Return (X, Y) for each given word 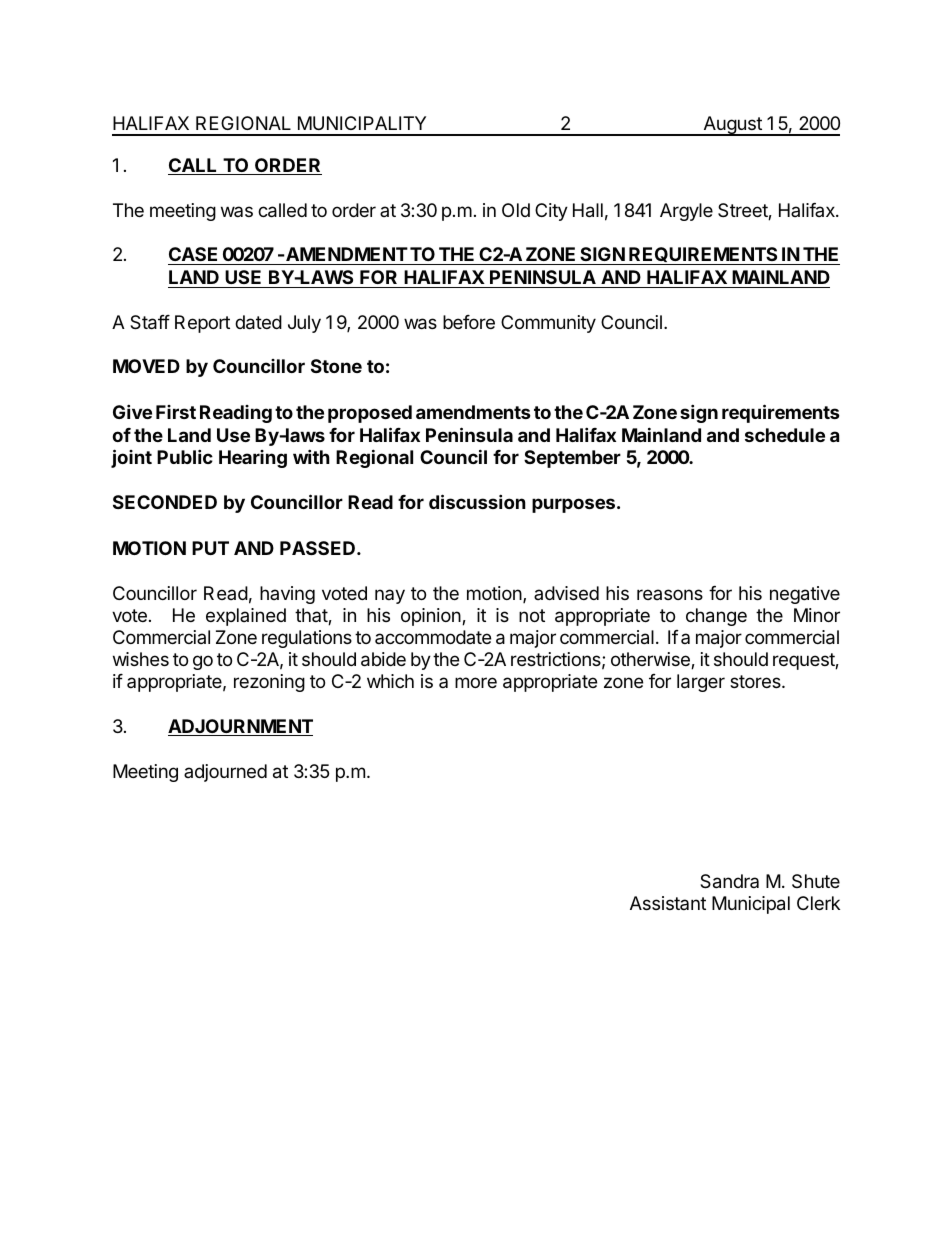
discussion (477, 501)
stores (756, 681)
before (469, 322)
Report (202, 324)
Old (516, 210)
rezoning (269, 683)
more (476, 682)
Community (548, 324)
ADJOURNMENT (240, 727)
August (732, 126)
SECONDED (165, 502)
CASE (194, 256)
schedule (785, 435)
